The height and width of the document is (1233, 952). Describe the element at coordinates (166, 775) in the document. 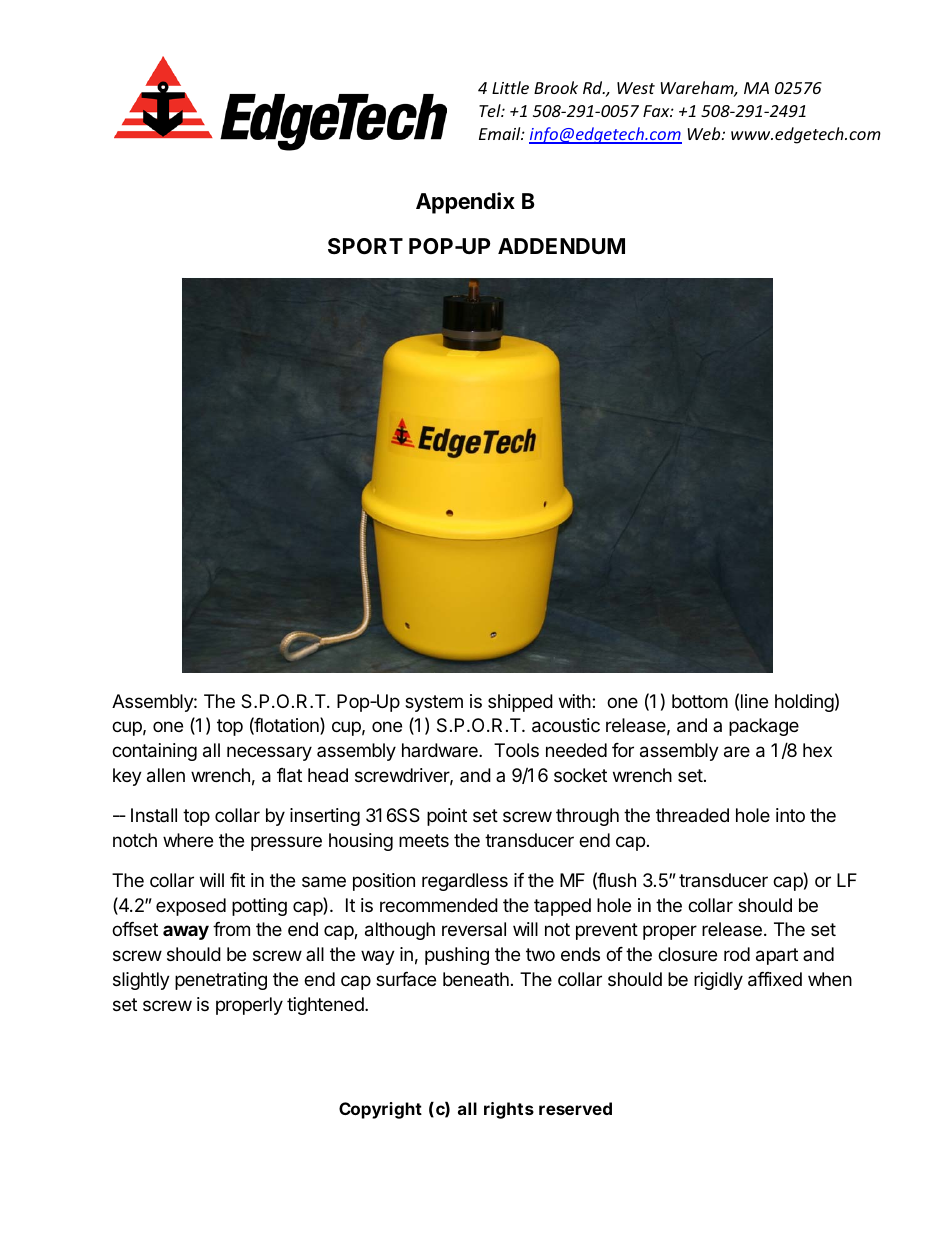

I see `allen` at that location.
